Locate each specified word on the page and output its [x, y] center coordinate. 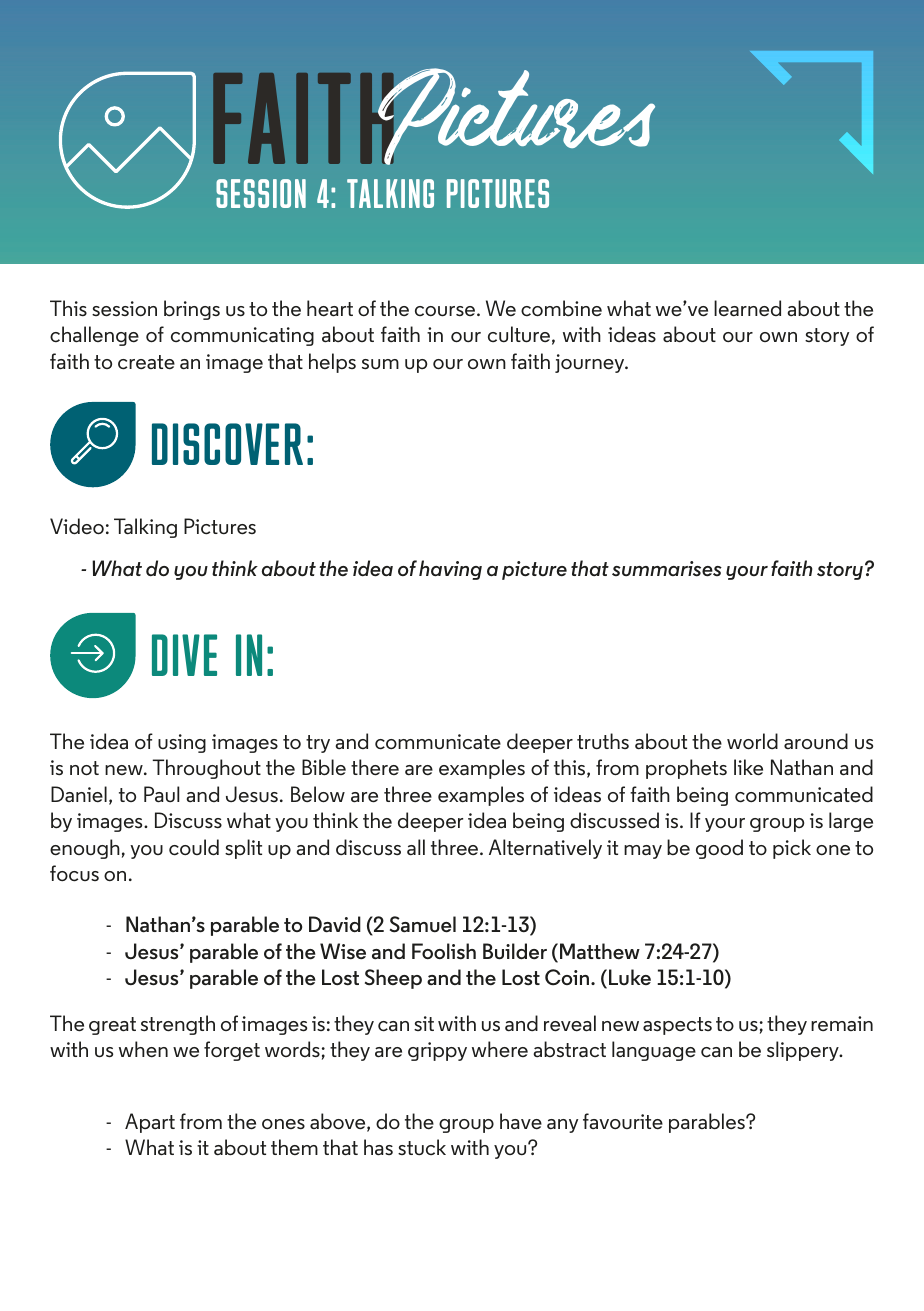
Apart [150, 1123]
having [450, 570]
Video [77, 526]
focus [74, 873]
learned [747, 308]
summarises [667, 569]
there [375, 767]
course [446, 311]
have [521, 1121]
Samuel [423, 924]
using [182, 743]
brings [192, 310]
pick [792, 849]
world [752, 741]
